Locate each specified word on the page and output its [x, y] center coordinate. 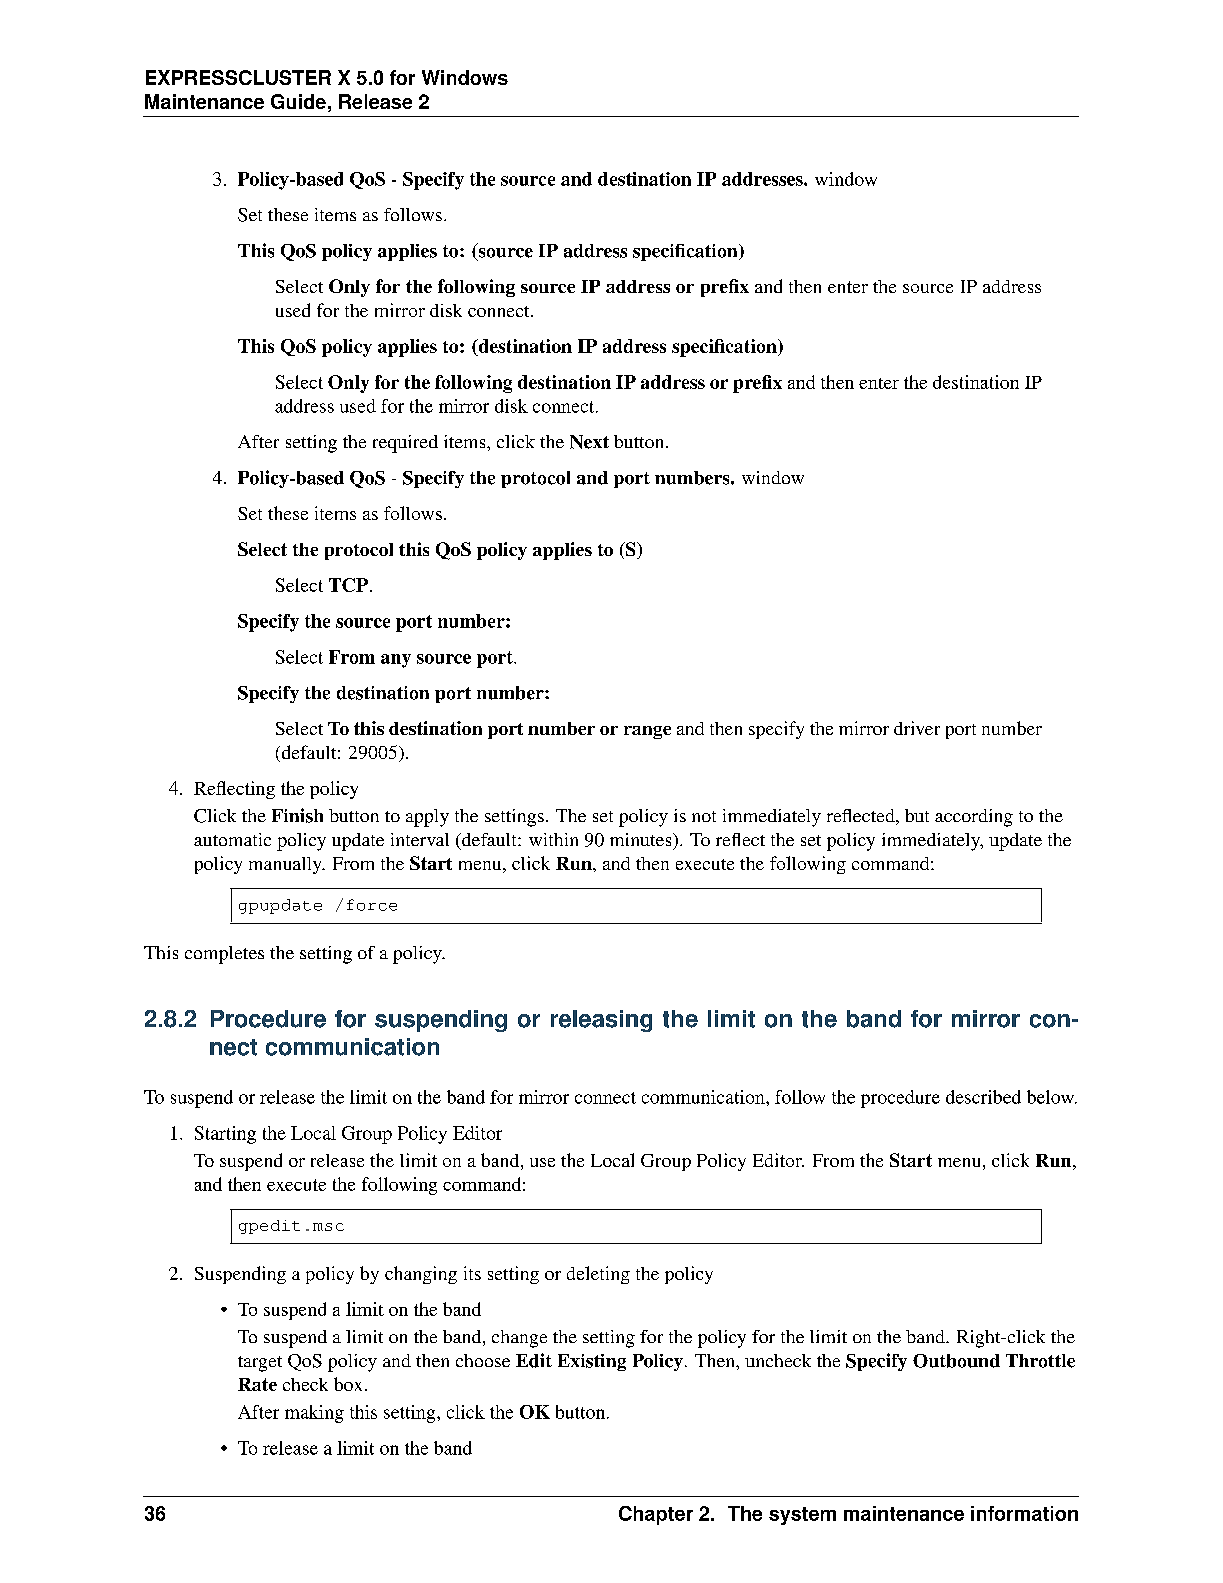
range [647, 732]
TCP [348, 585]
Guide [298, 101]
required [405, 444]
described [983, 1097]
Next [589, 442]
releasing [601, 1021]
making [314, 1414]
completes [224, 955]
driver [917, 728]
